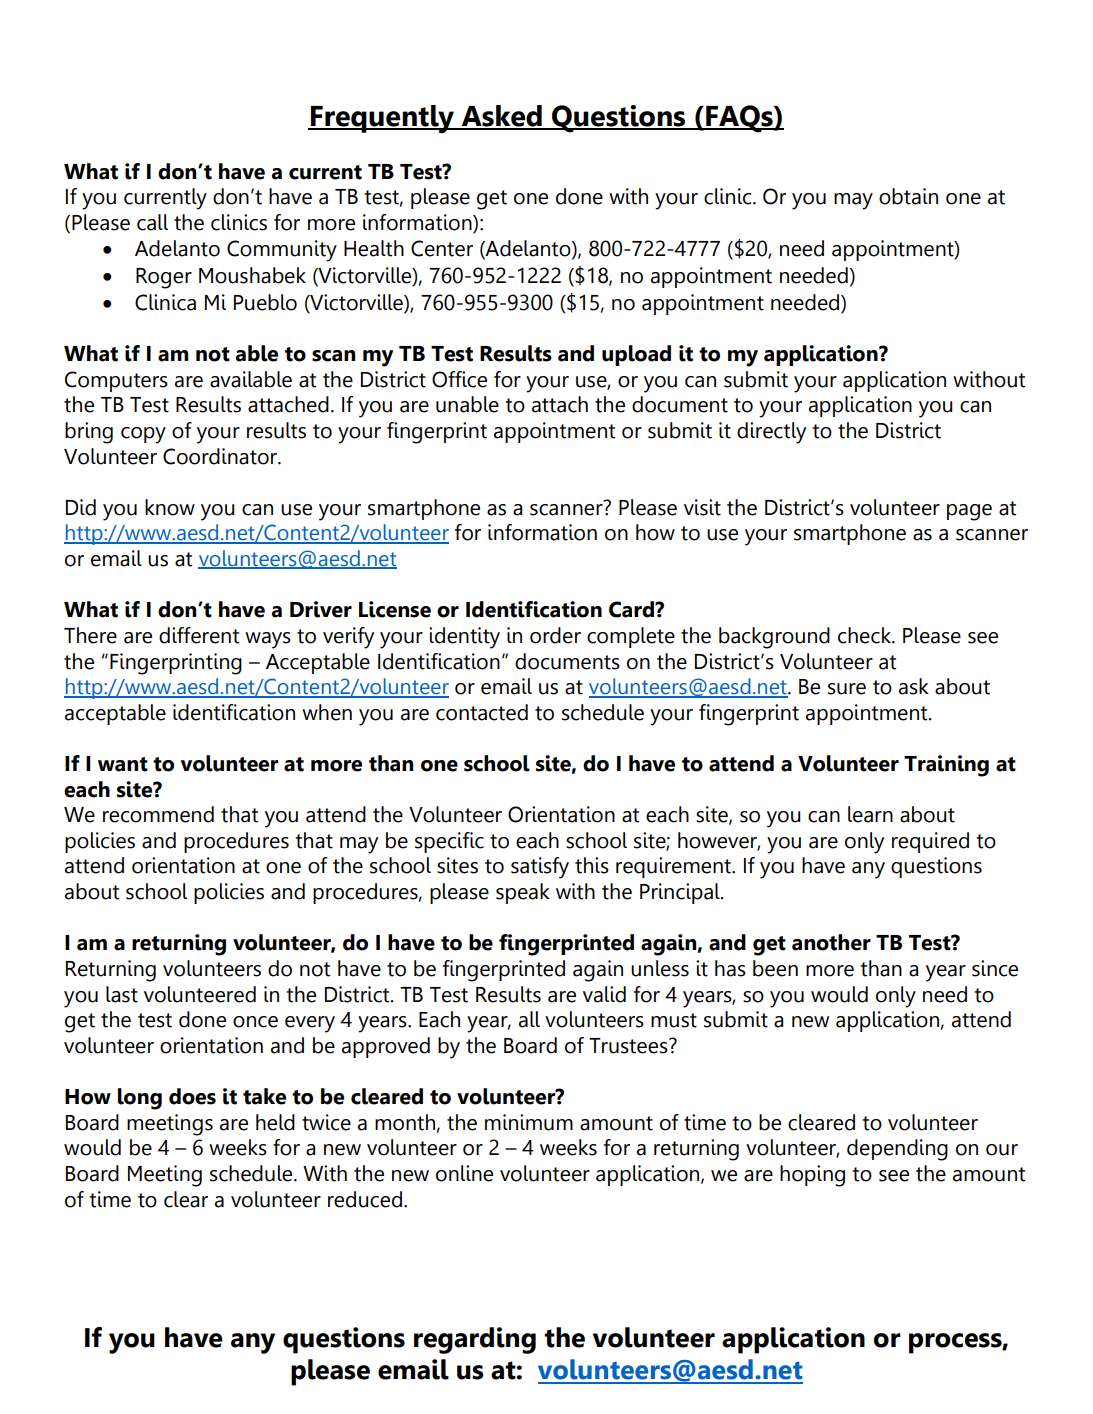  What do you see at coordinates (812, 1176) in the document?
I see `hoping` at bounding box center [812, 1176].
